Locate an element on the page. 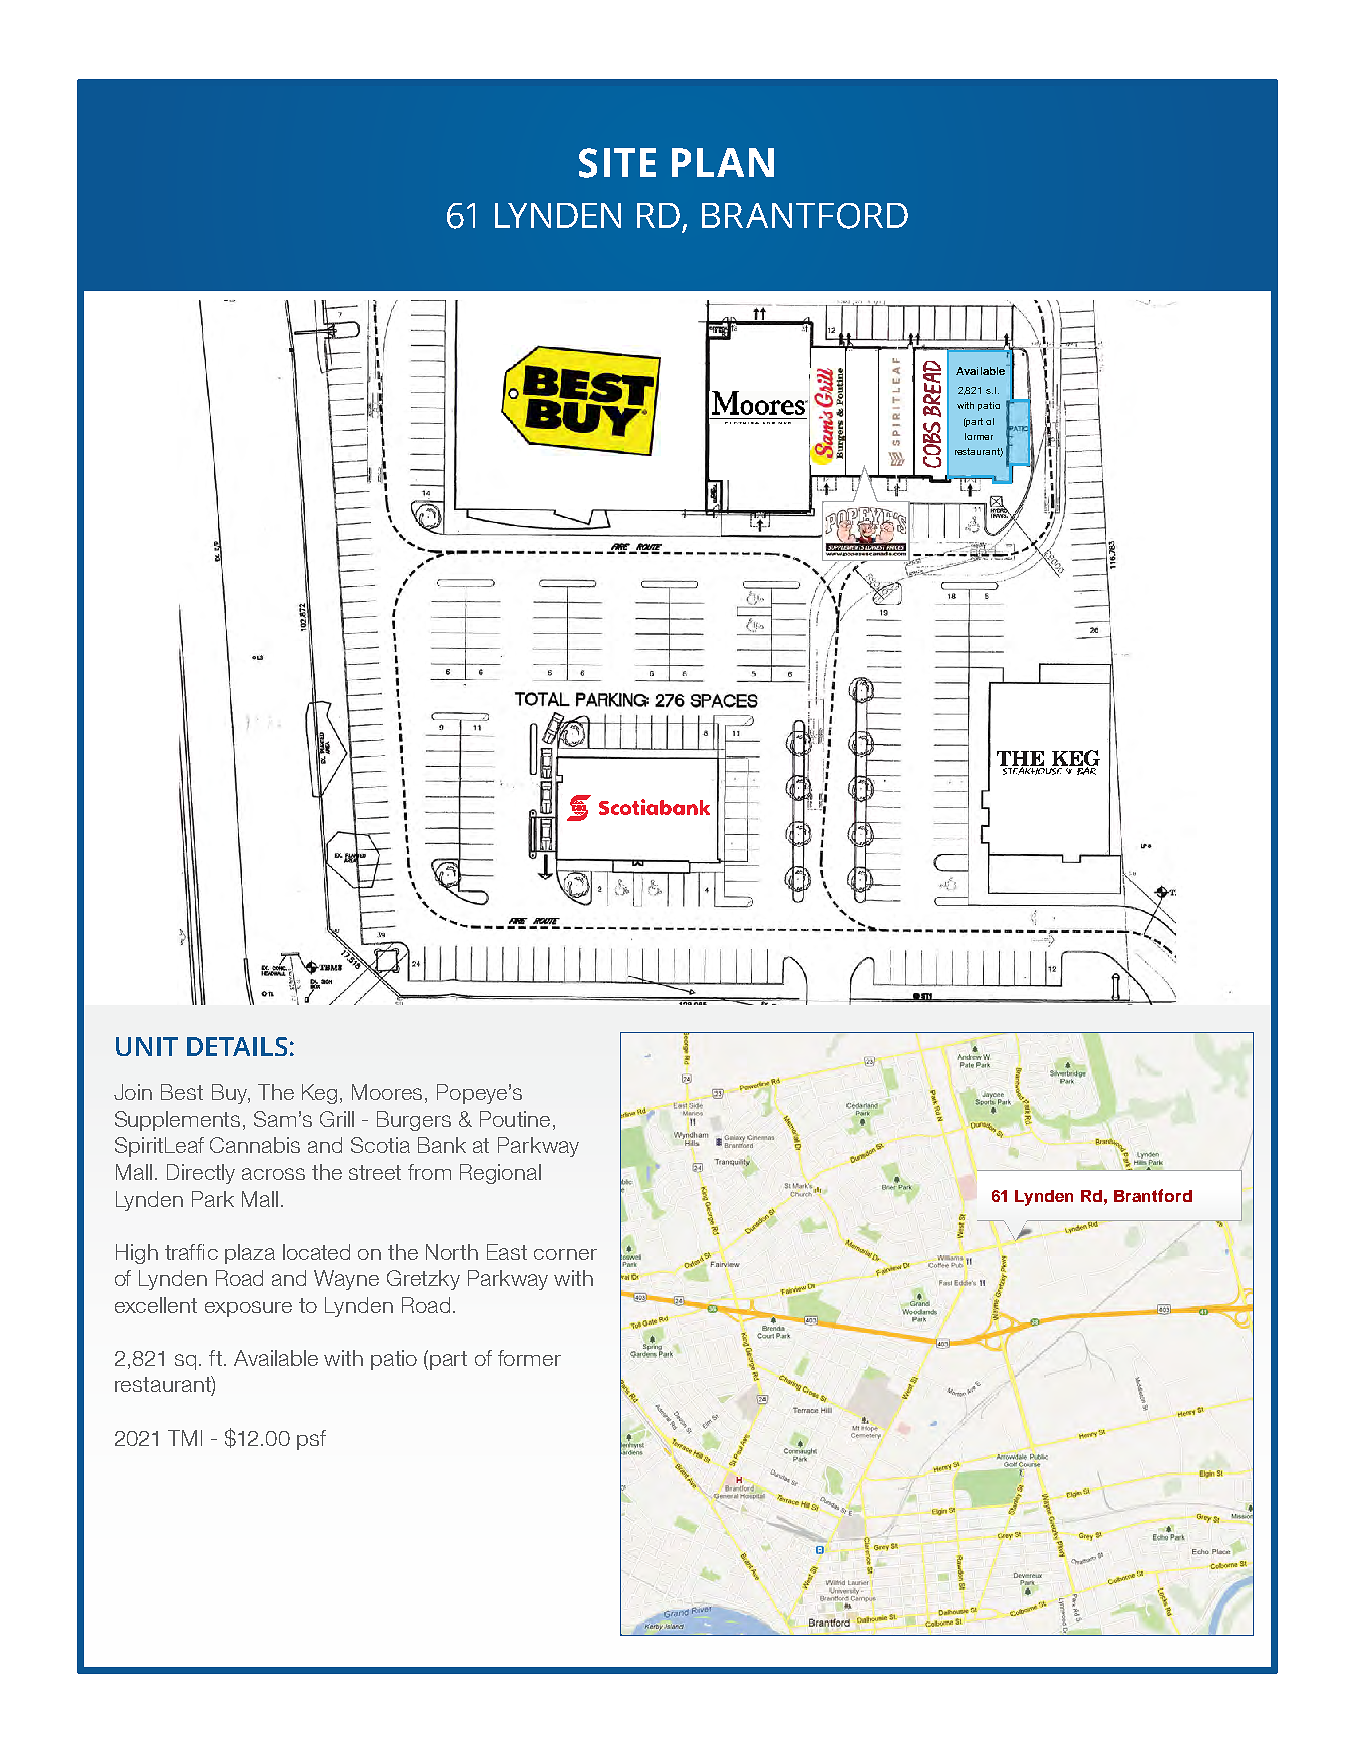 This image has width=1355, height=1753. Burgers is located at coordinates (414, 1121).
